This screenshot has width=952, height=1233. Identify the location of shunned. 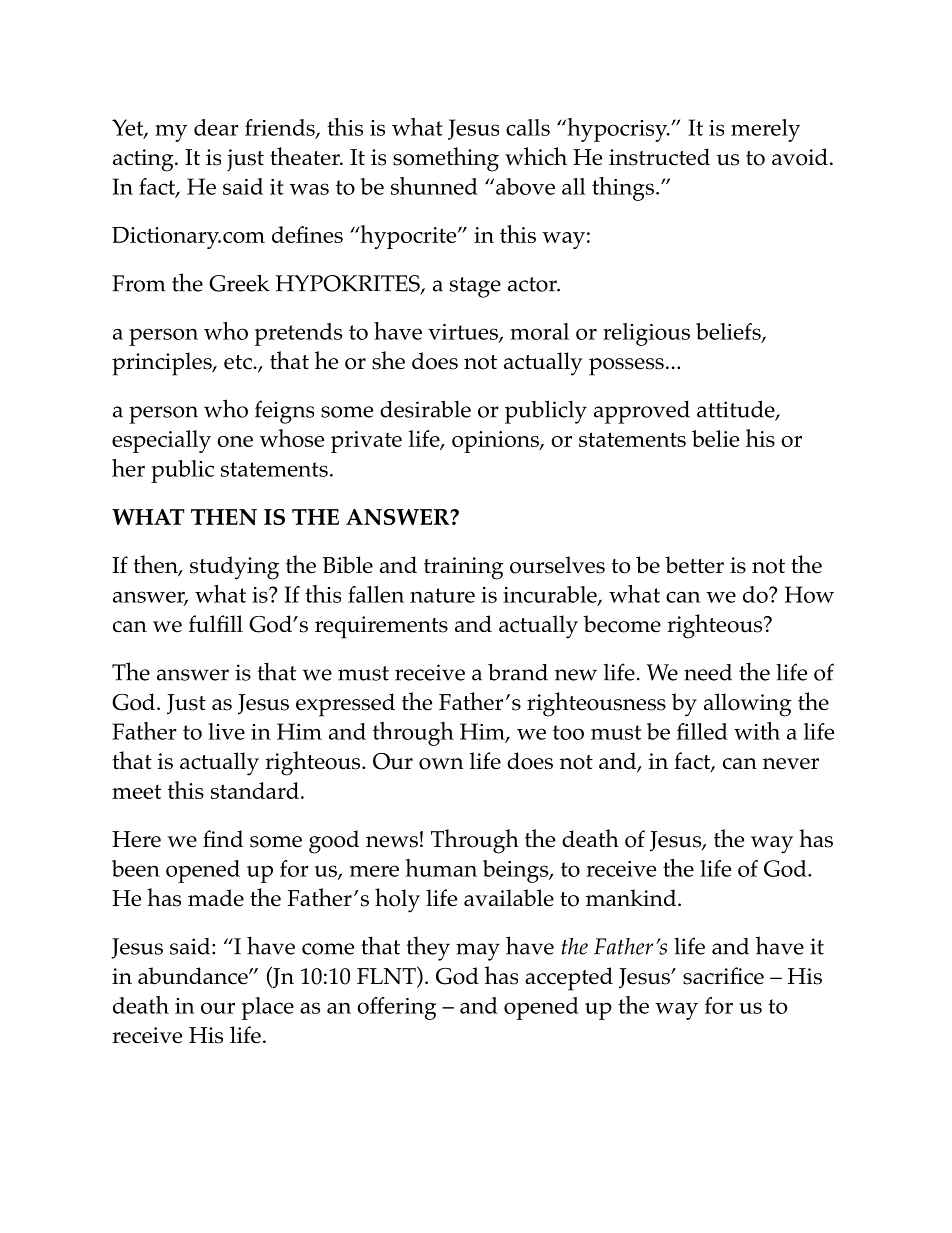
(434, 186).
